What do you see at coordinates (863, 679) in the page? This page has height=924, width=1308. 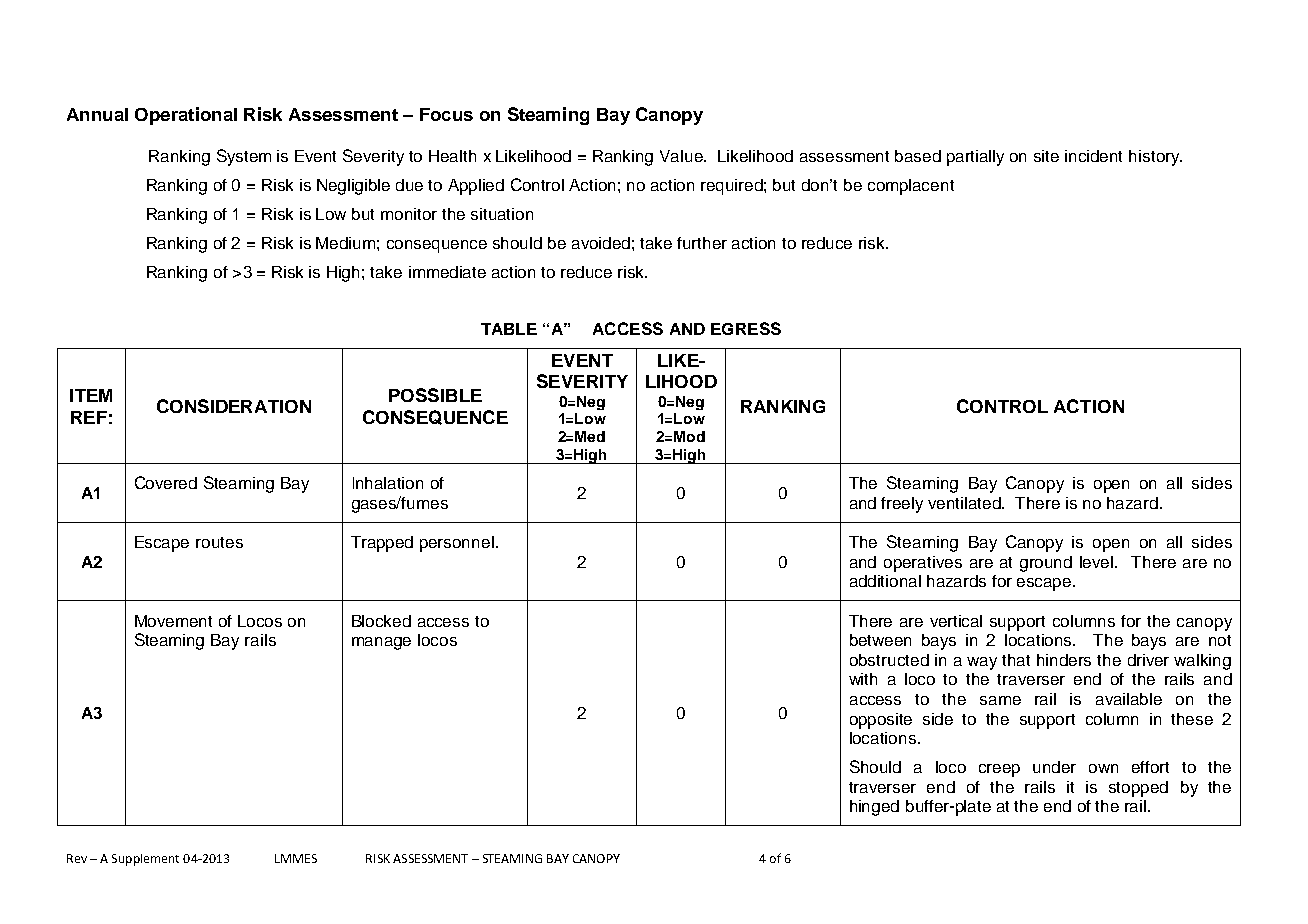 I see `with` at bounding box center [863, 679].
